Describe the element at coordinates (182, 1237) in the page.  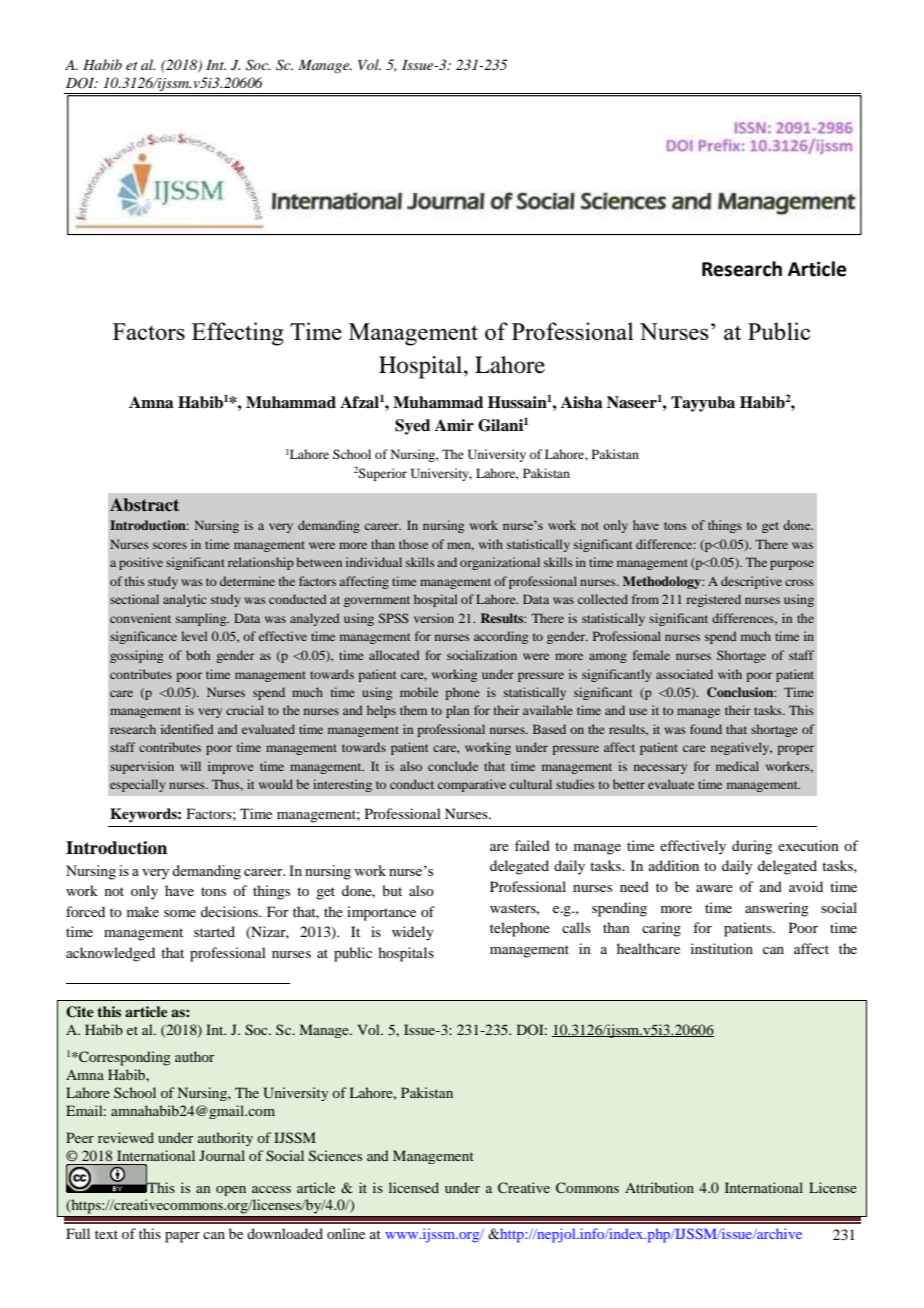
I see `paper` at that location.
